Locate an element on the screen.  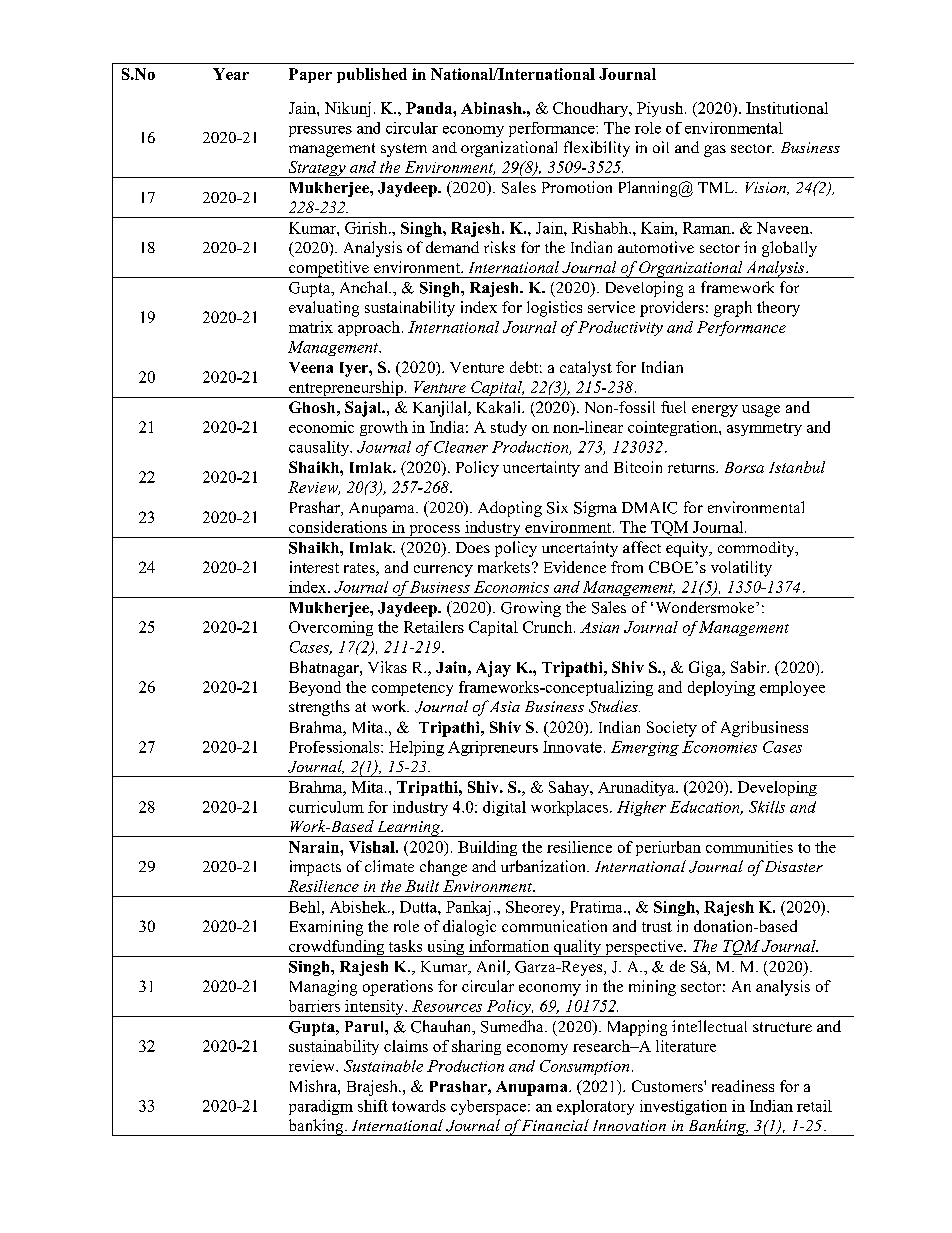
Economies is located at coordinates (719, 747).
